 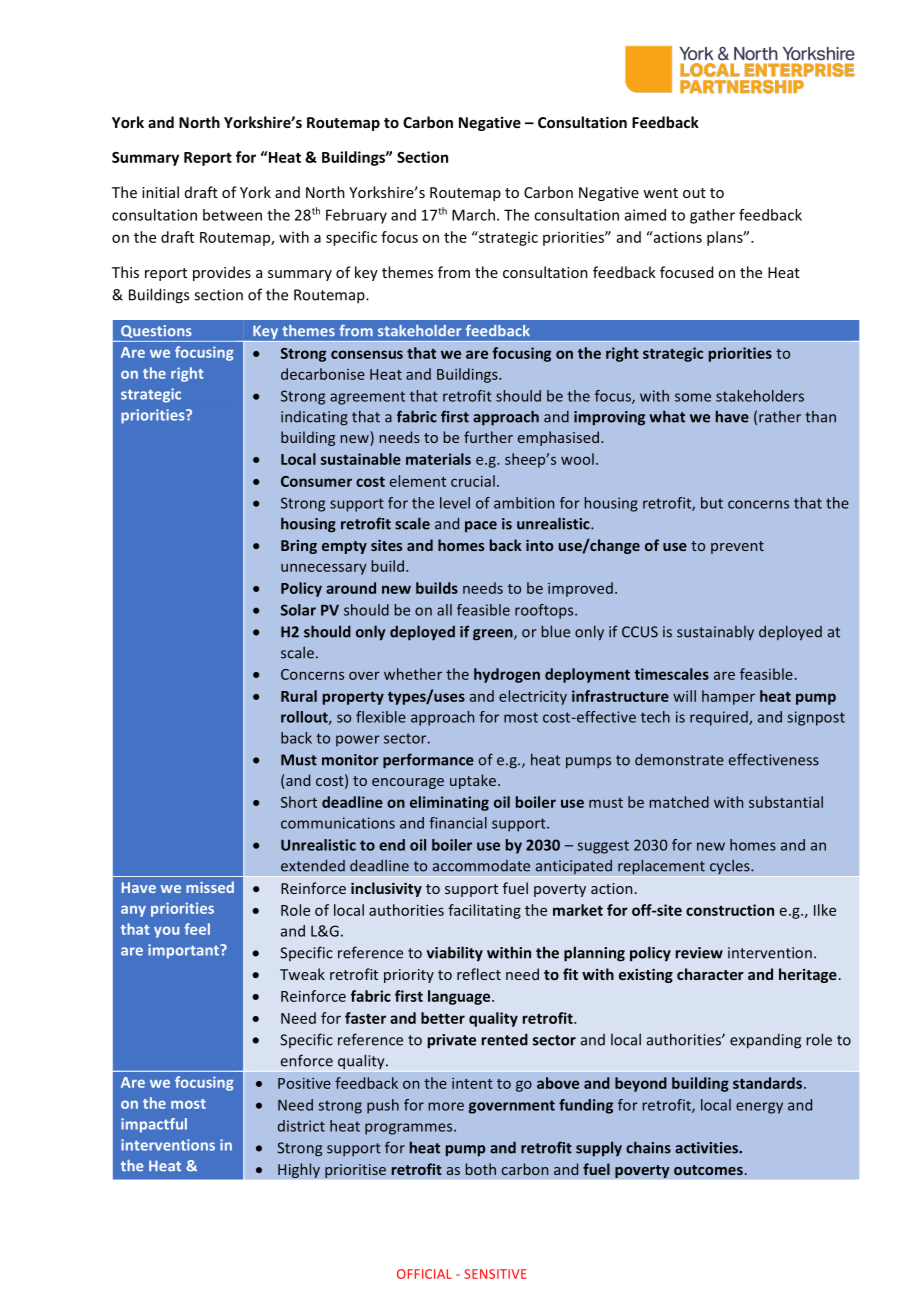 I want to click on March, so click(x=473, y=215).
